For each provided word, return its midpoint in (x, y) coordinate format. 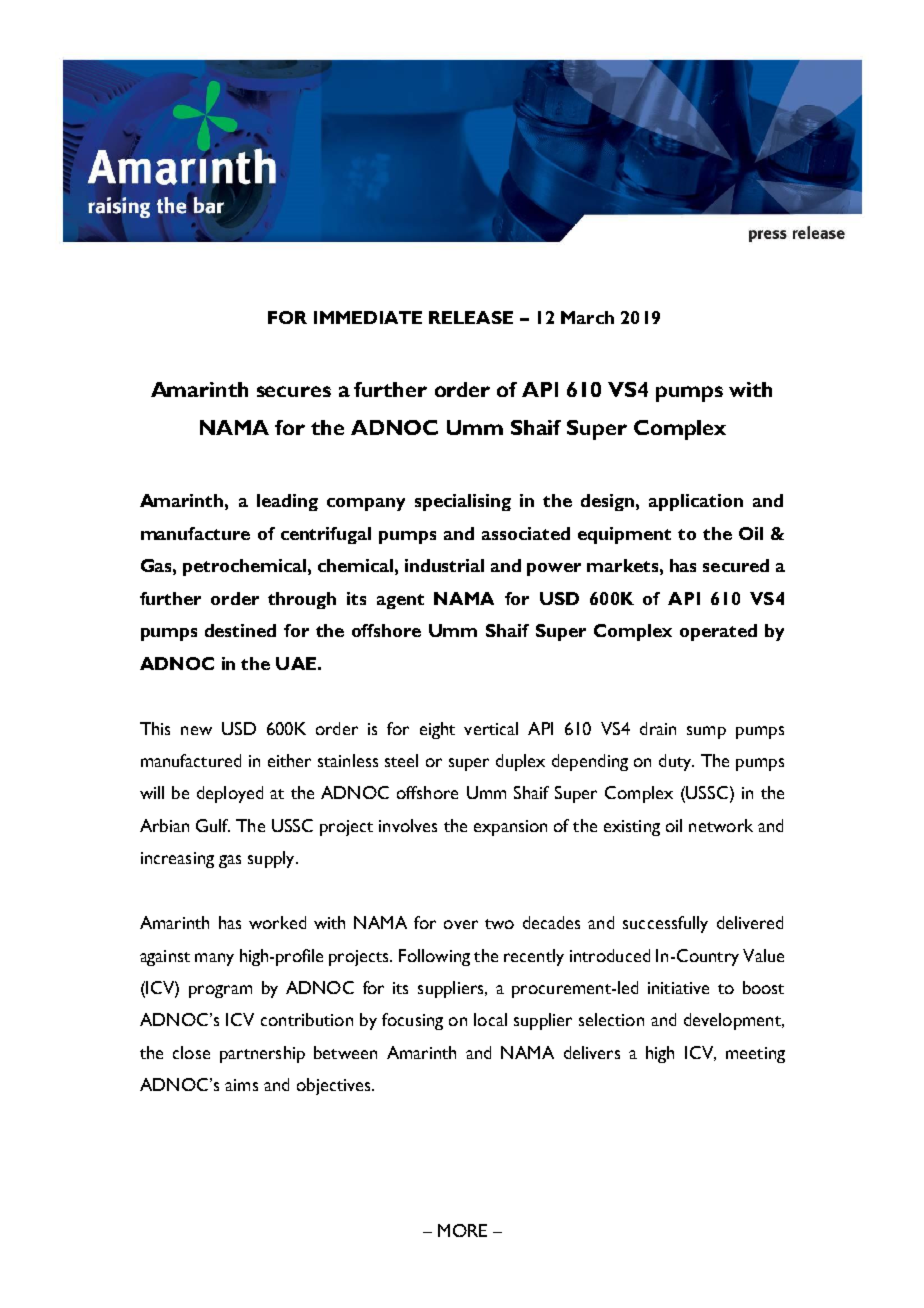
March (587, 317)
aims (241, 1085)
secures (294, 391)
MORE (462, 1230)
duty (676, 762)
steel (401, 760)
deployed (230, 794)
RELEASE (471, 317)
